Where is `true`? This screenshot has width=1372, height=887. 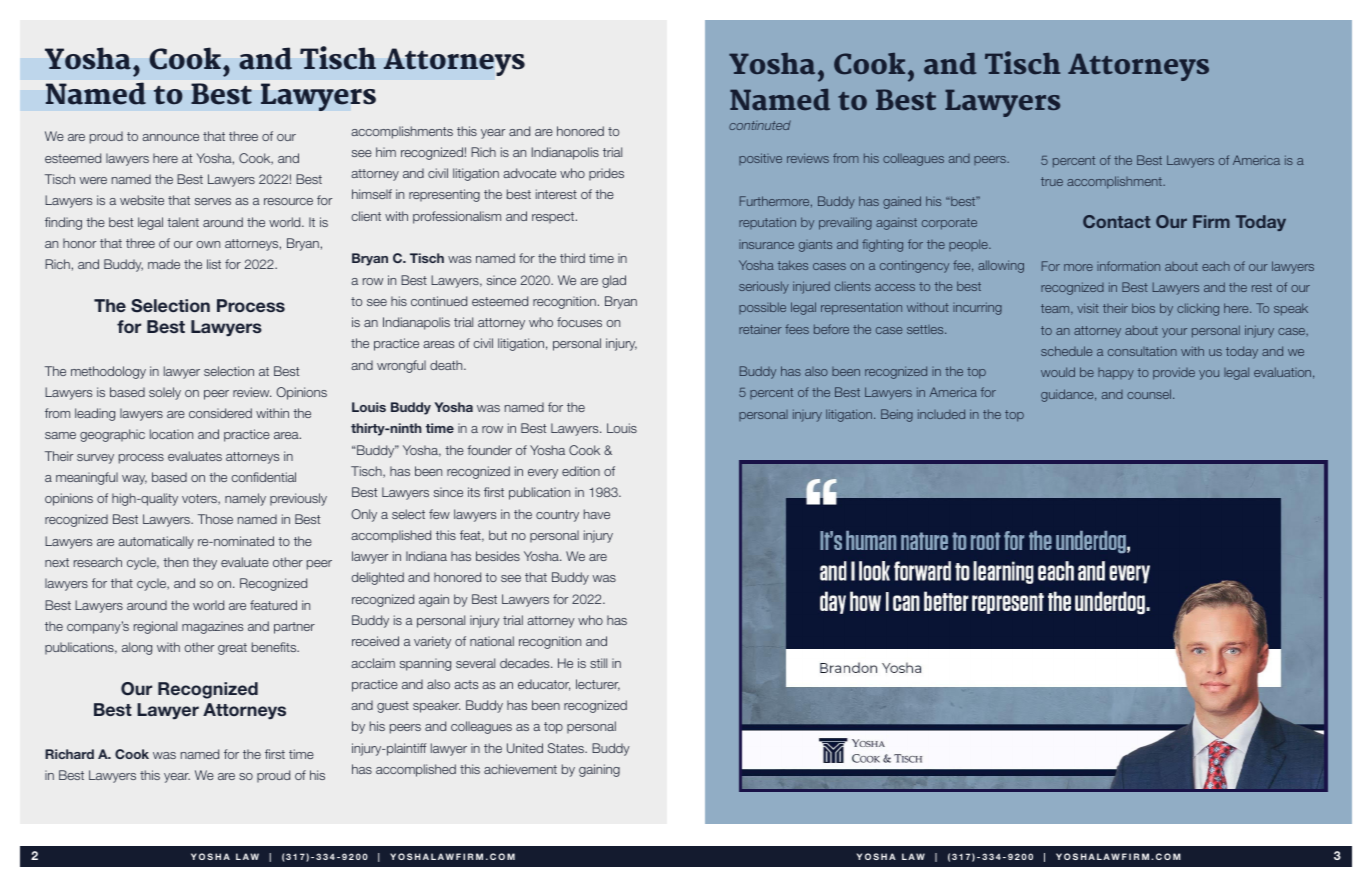 true is located at coordinates (1052, 181).
